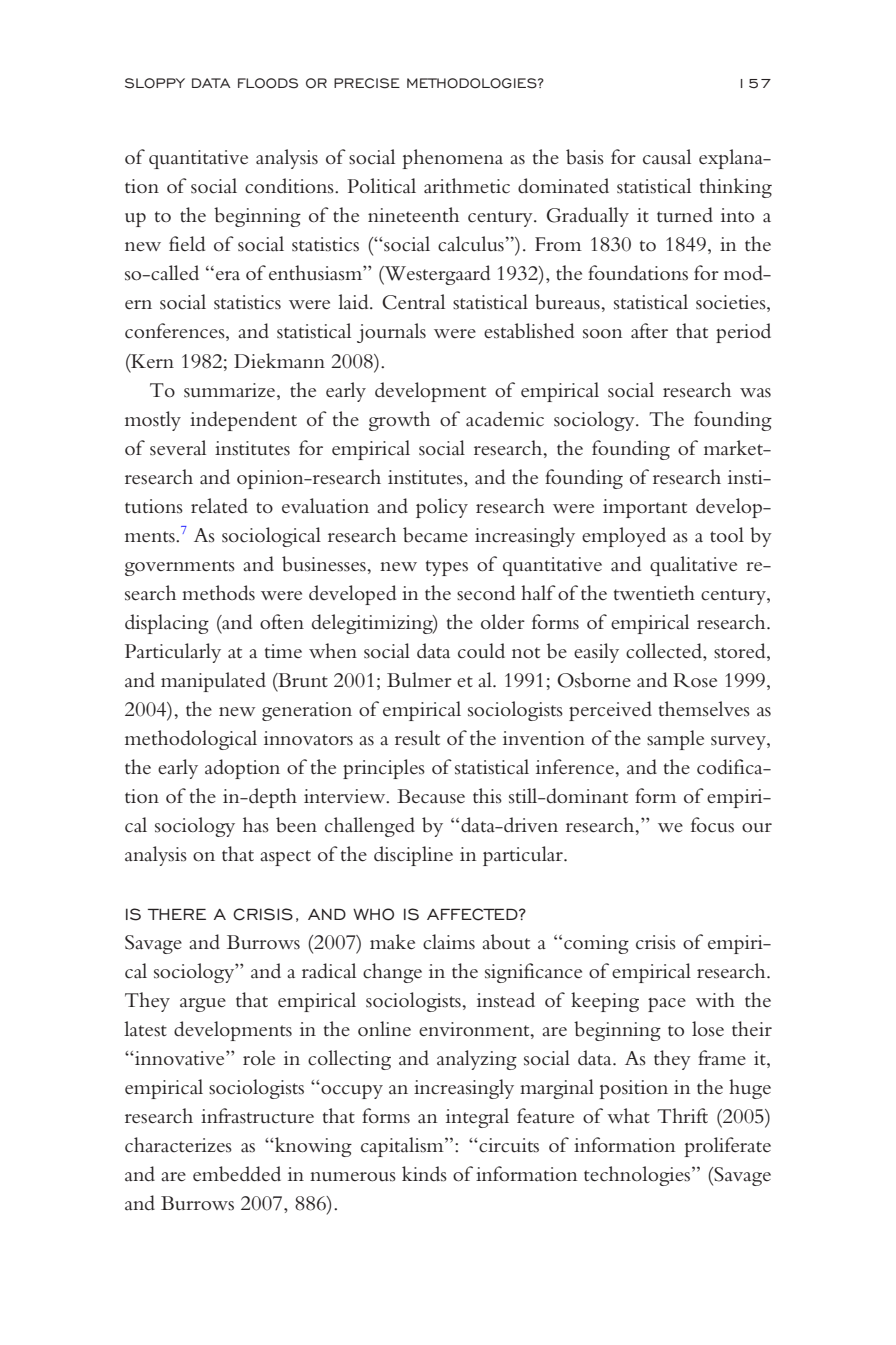 The height and width of the screenshot is (1345, 896). I want to click on embedded, so click(237, 1174).
